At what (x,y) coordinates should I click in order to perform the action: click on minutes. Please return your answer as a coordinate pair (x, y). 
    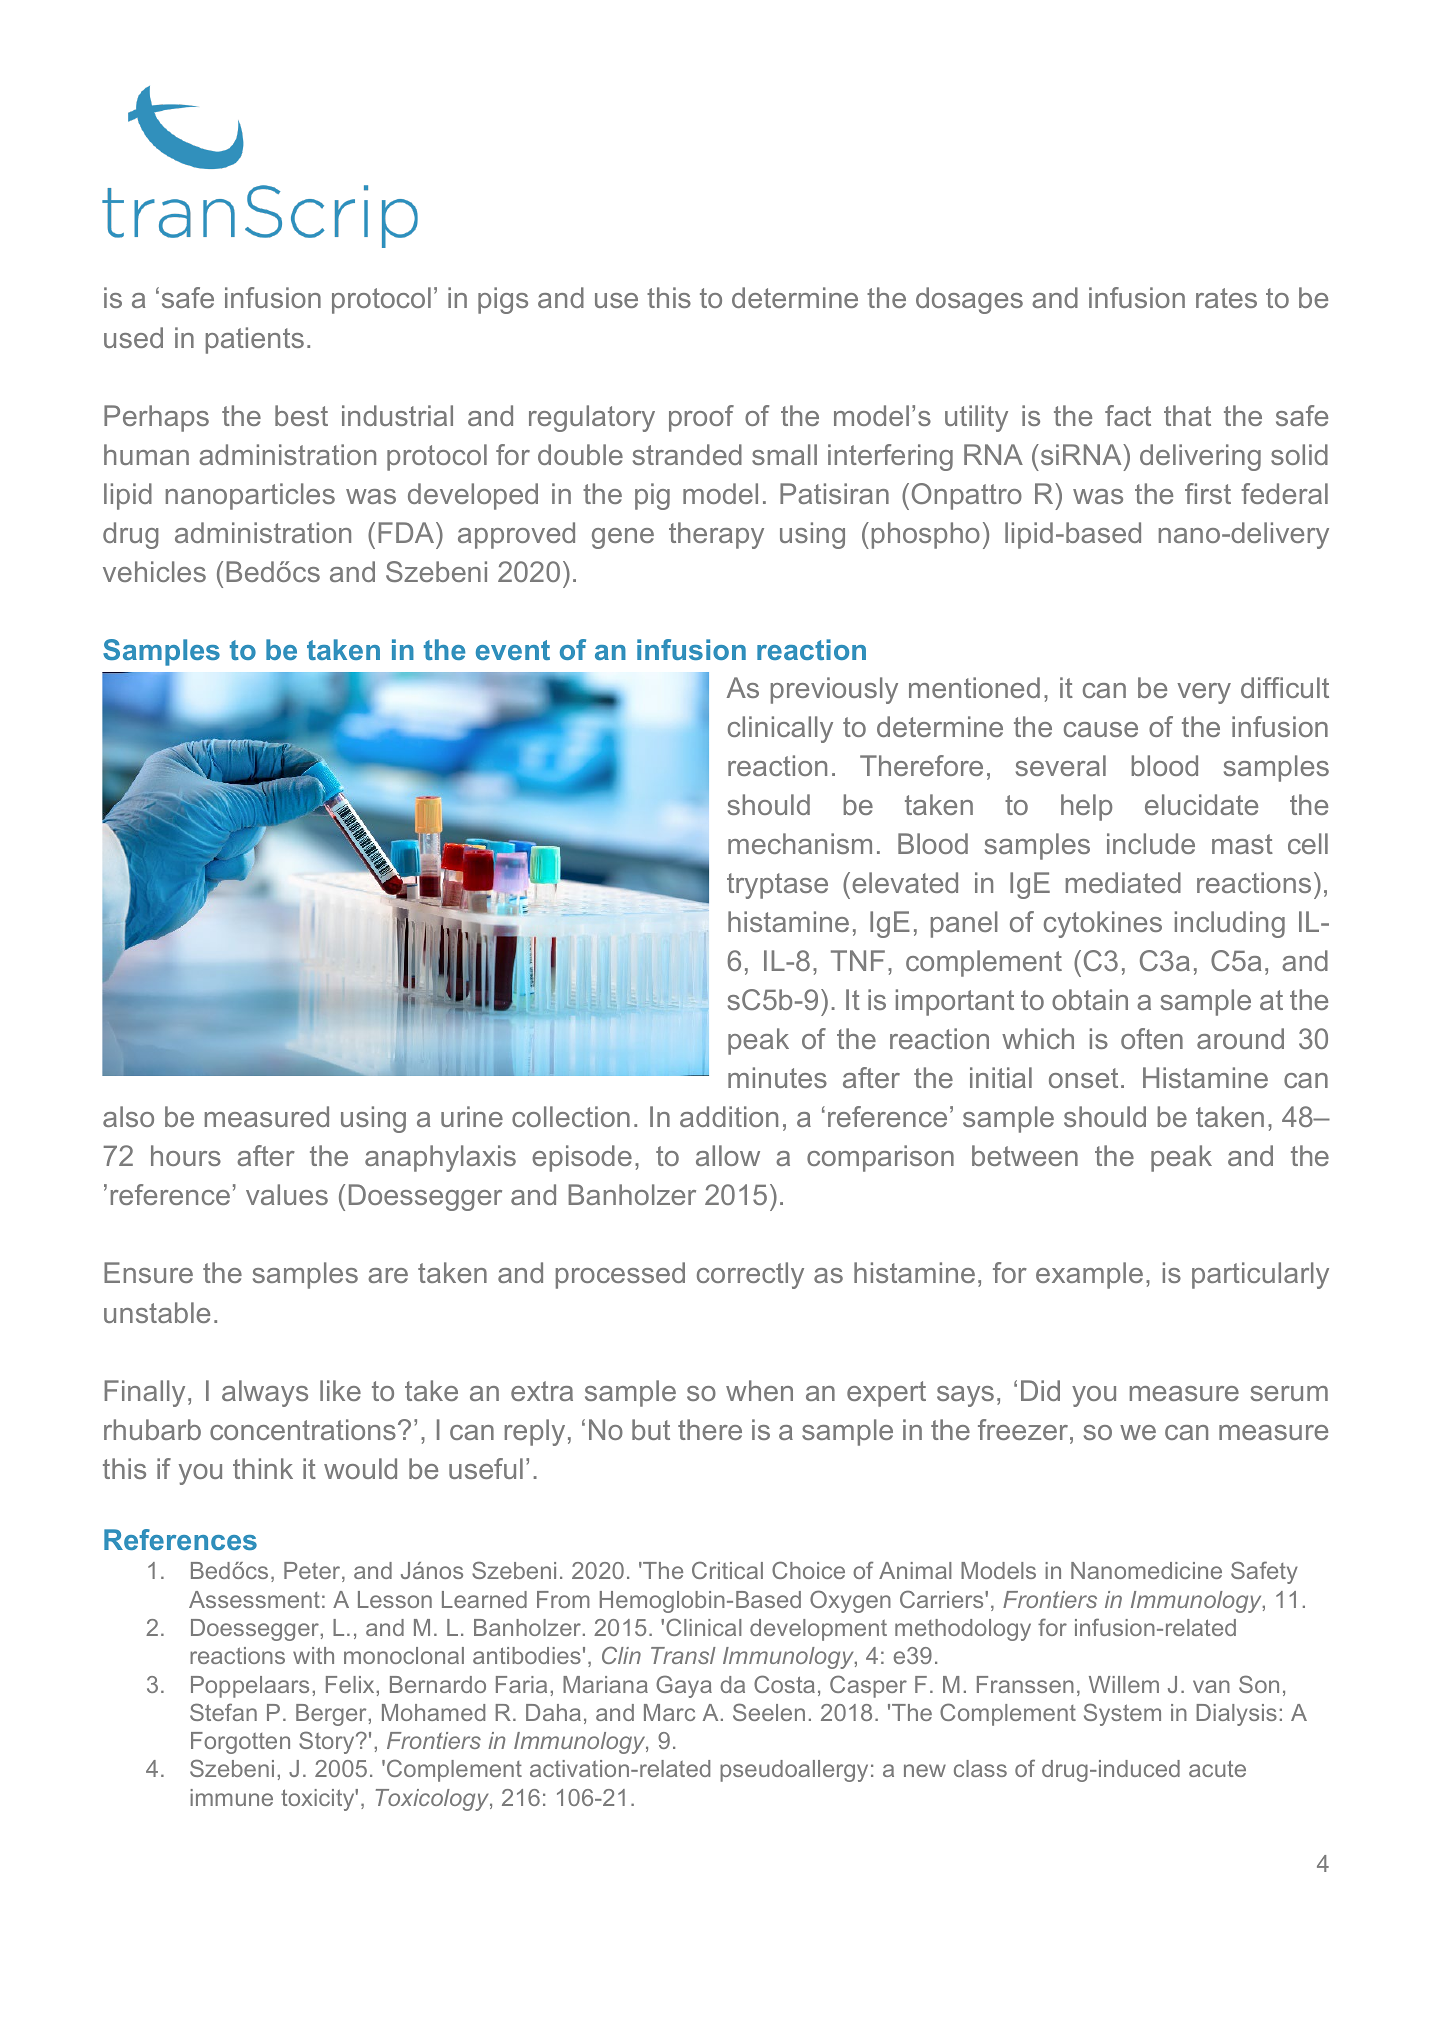
    Looking at the image, I should click on (777, 1077).
